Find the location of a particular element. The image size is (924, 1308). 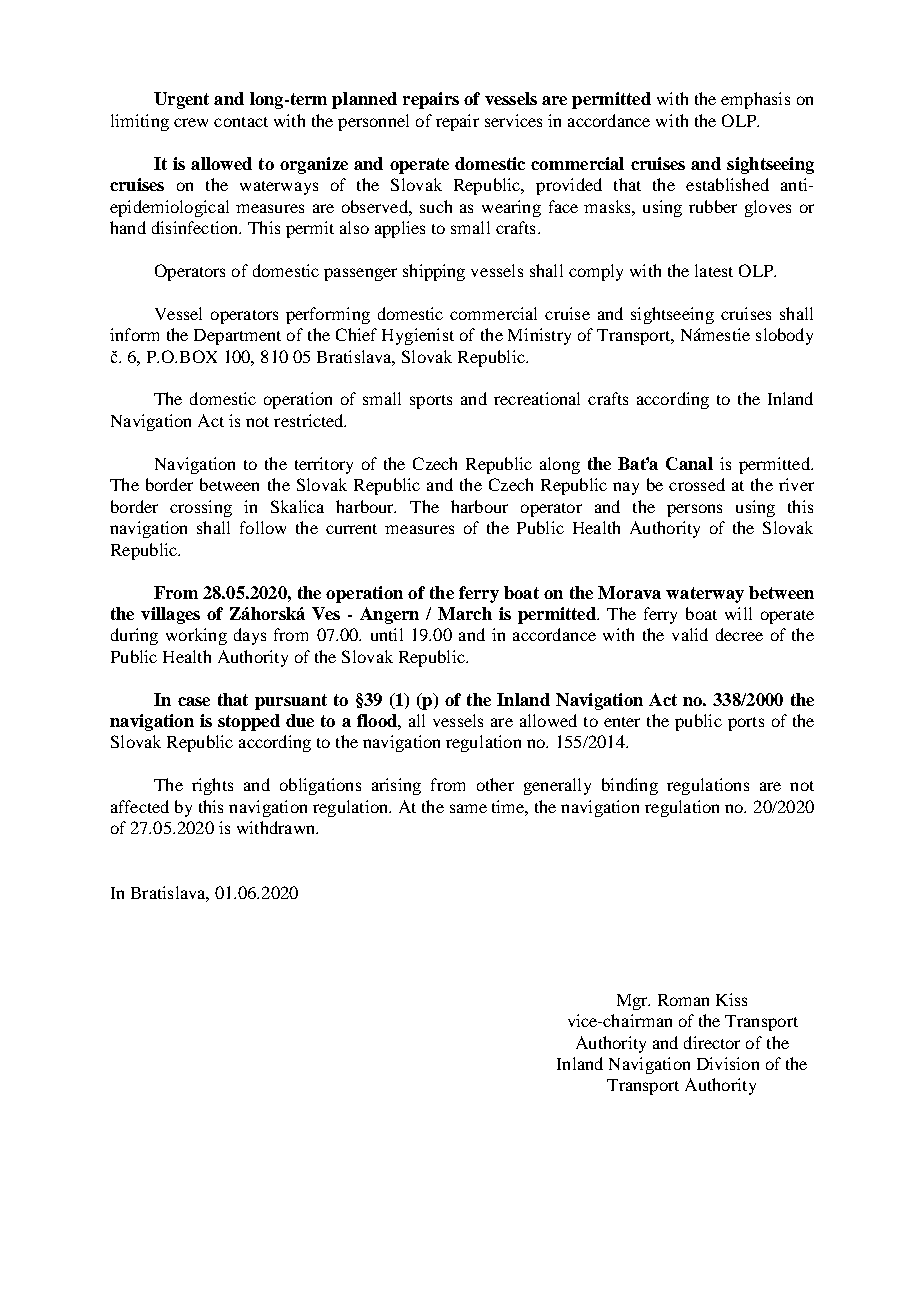

crew is located at coordinates (191, 122).
